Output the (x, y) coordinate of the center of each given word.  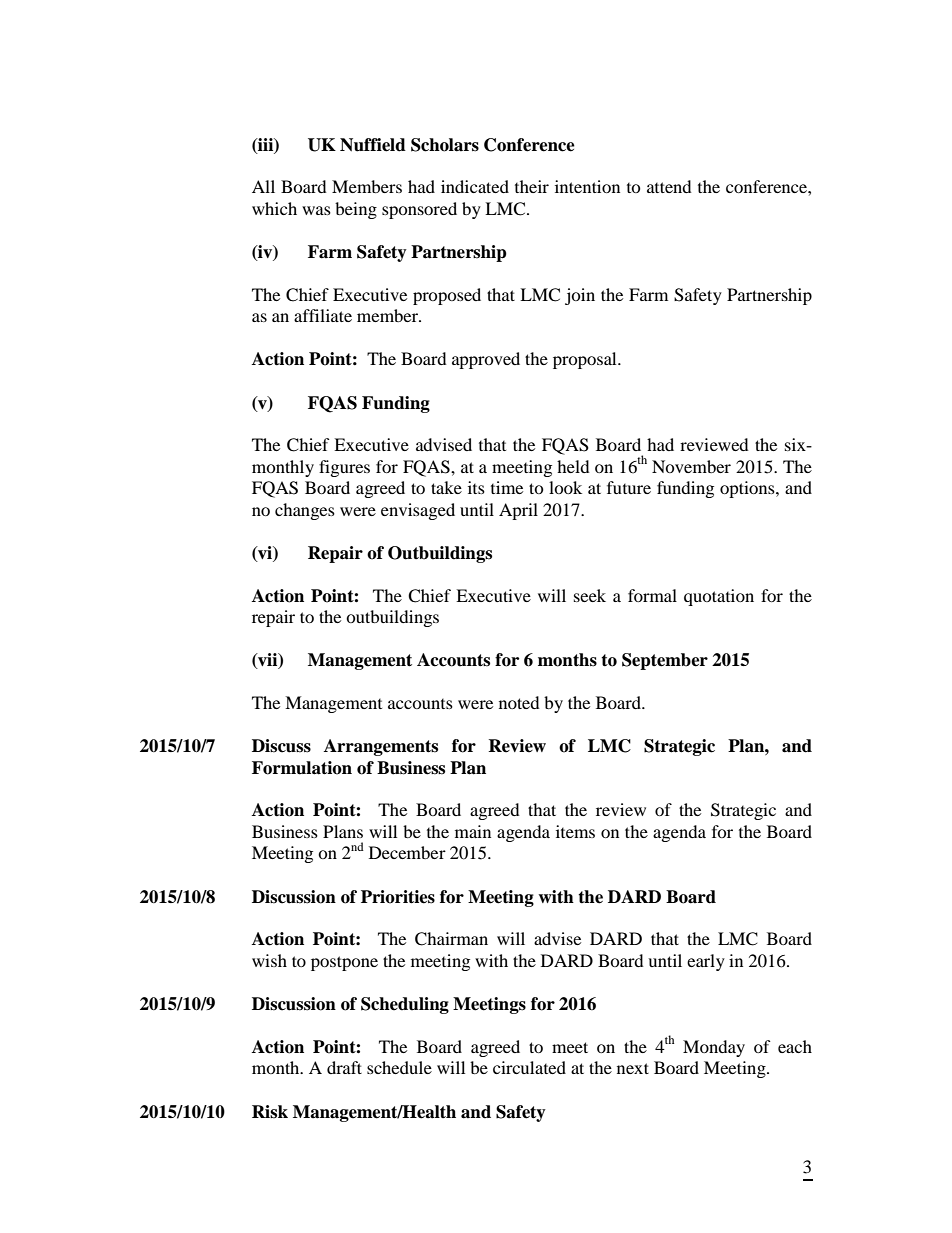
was (316, 210)
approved (486, 360)
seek (590, 595)
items (575, 831)
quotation (719, 597)
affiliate (323, 315)
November (691, 466)
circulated (529, 1067)
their (532, 186)
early (706, 962)
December (407, 852)
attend (669, 186)
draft (344, 1067)
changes (305, 511)
